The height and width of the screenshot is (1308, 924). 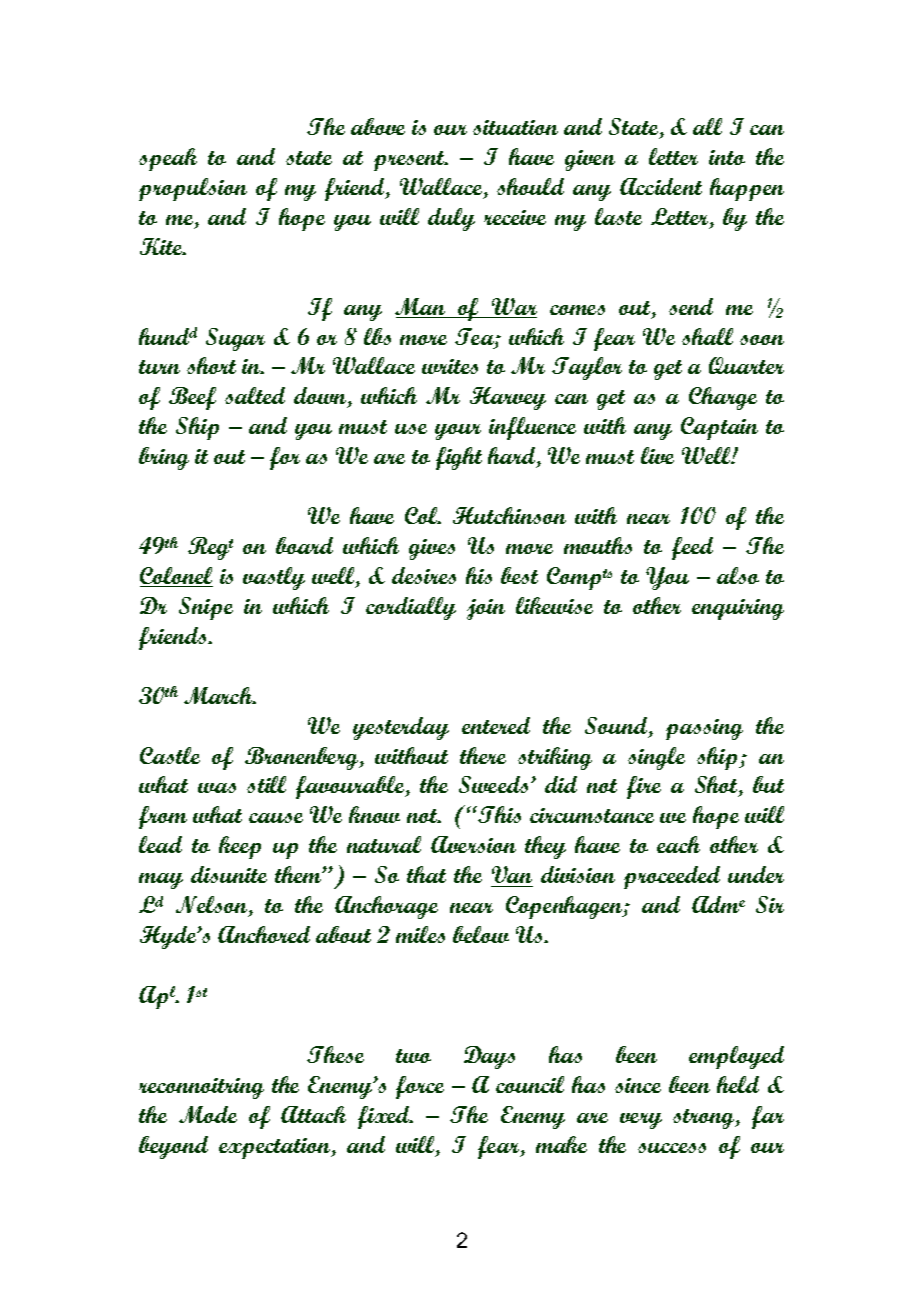 What do you see at coordinates (235, 339) in the screenshot?
I see `Sugar` at bounding box center [235, 339].
